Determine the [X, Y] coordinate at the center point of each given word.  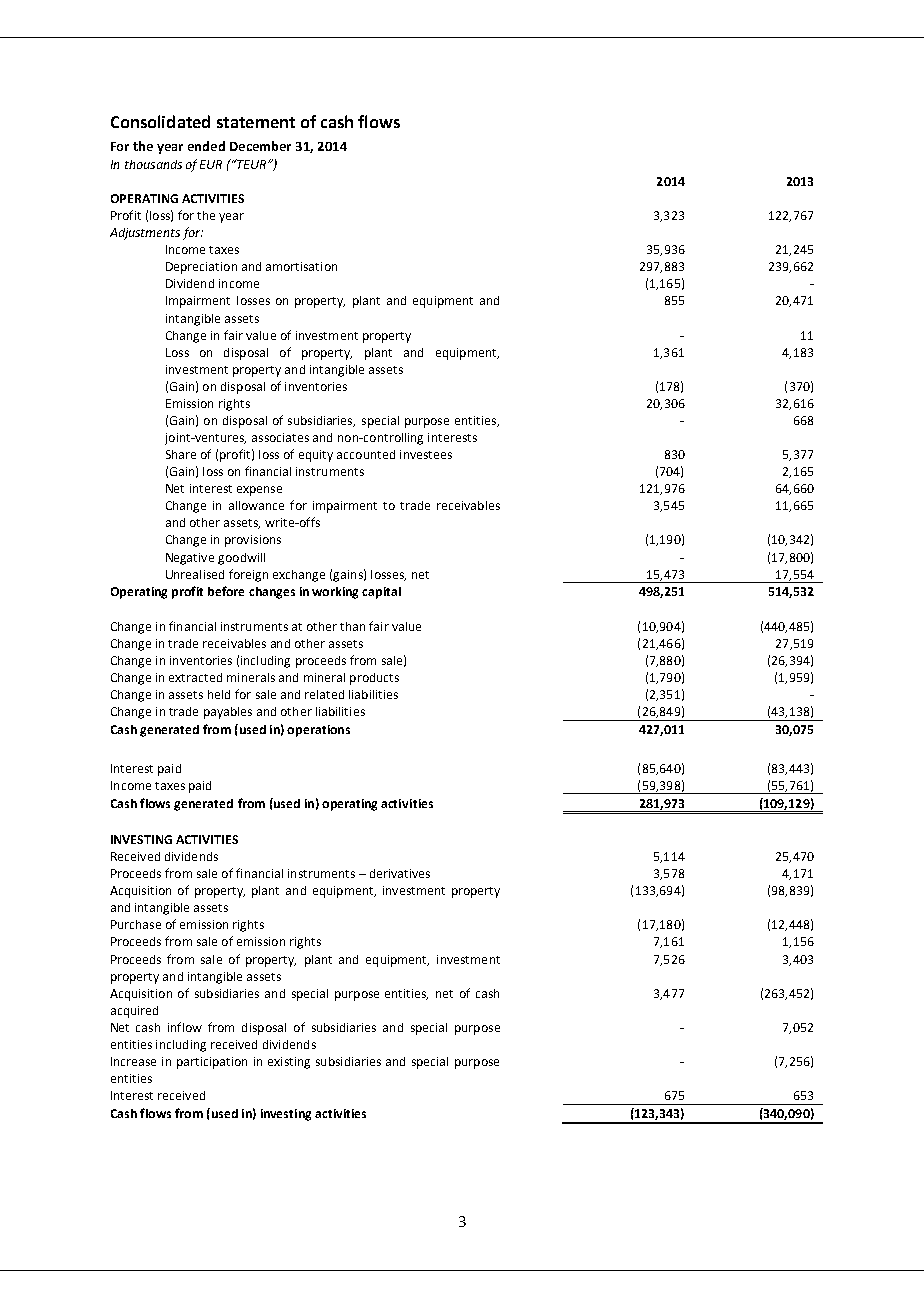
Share [181, 454]
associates [280, 437]
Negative [190, 559]
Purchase [136, 924]
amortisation [301, 266]
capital [381, 593]
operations [318, 731]
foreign [248, 575]
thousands [153, 164]
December [260, 146]
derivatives [400, 873]
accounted [366, 454]
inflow [185, 1027]
